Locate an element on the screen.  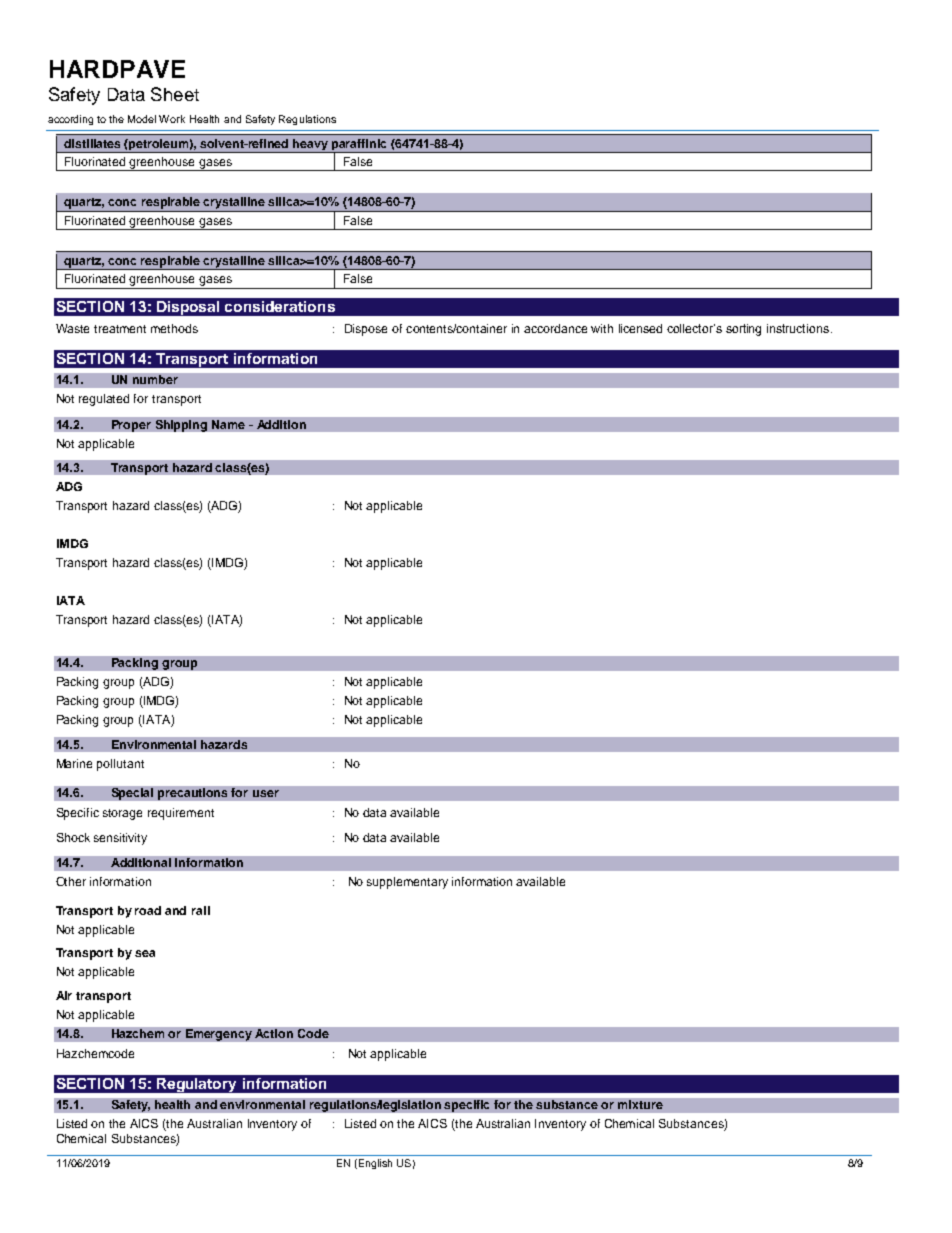
Work is located at coordinates (172, 119).
